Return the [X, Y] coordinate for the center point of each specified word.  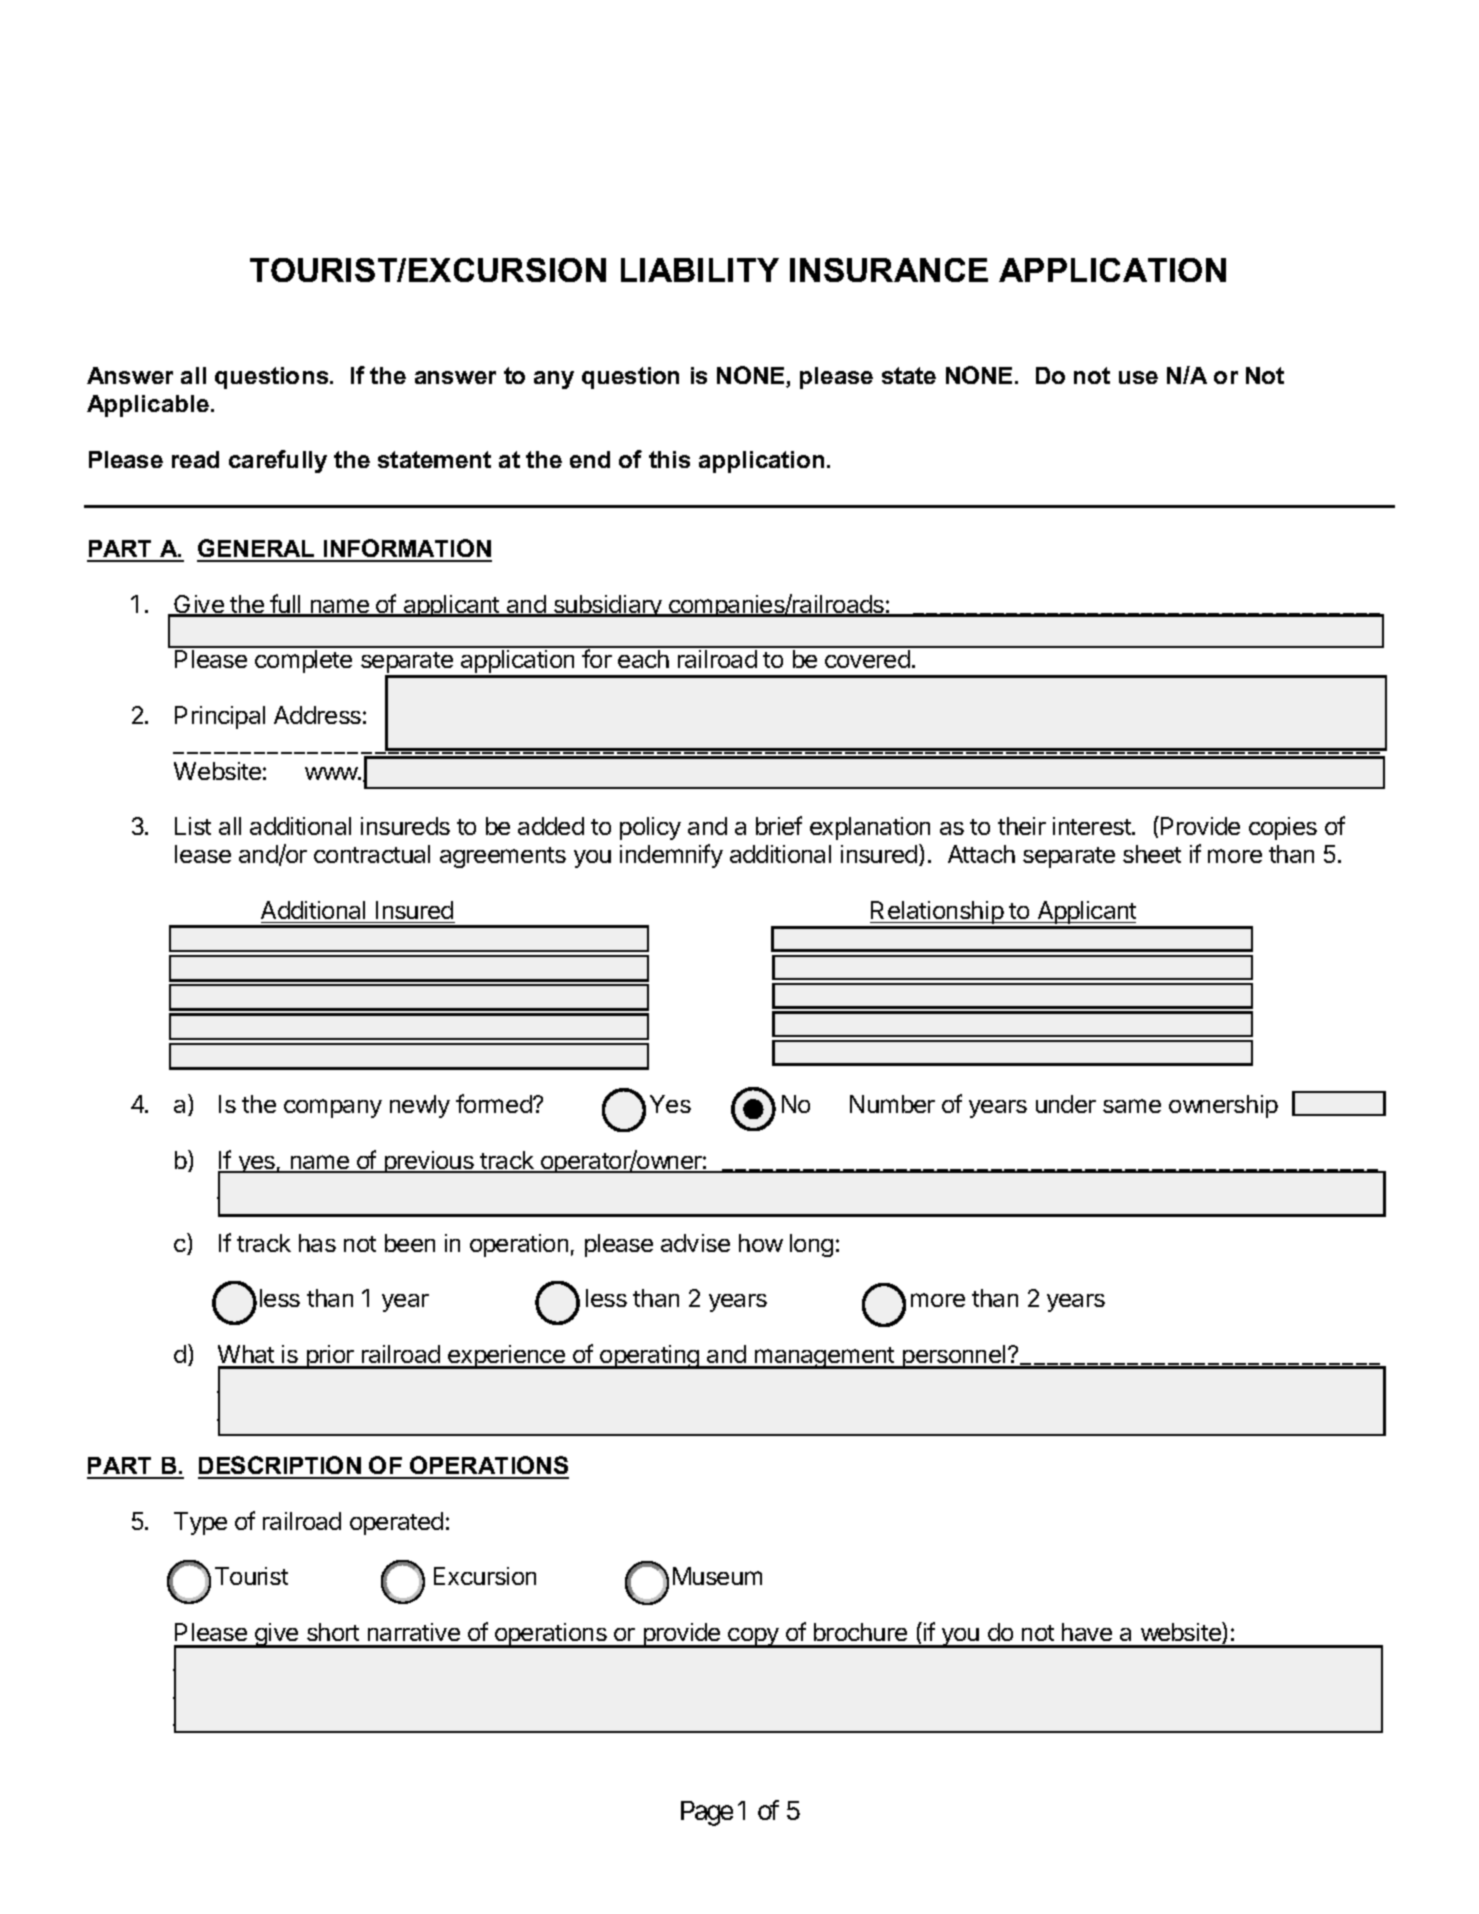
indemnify [671, 856]
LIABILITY [700, 270]
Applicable [148, 406]
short [333, 1632]
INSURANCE [889, 270]
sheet [1152, 854]
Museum [717, 1576]
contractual [372, 854]
